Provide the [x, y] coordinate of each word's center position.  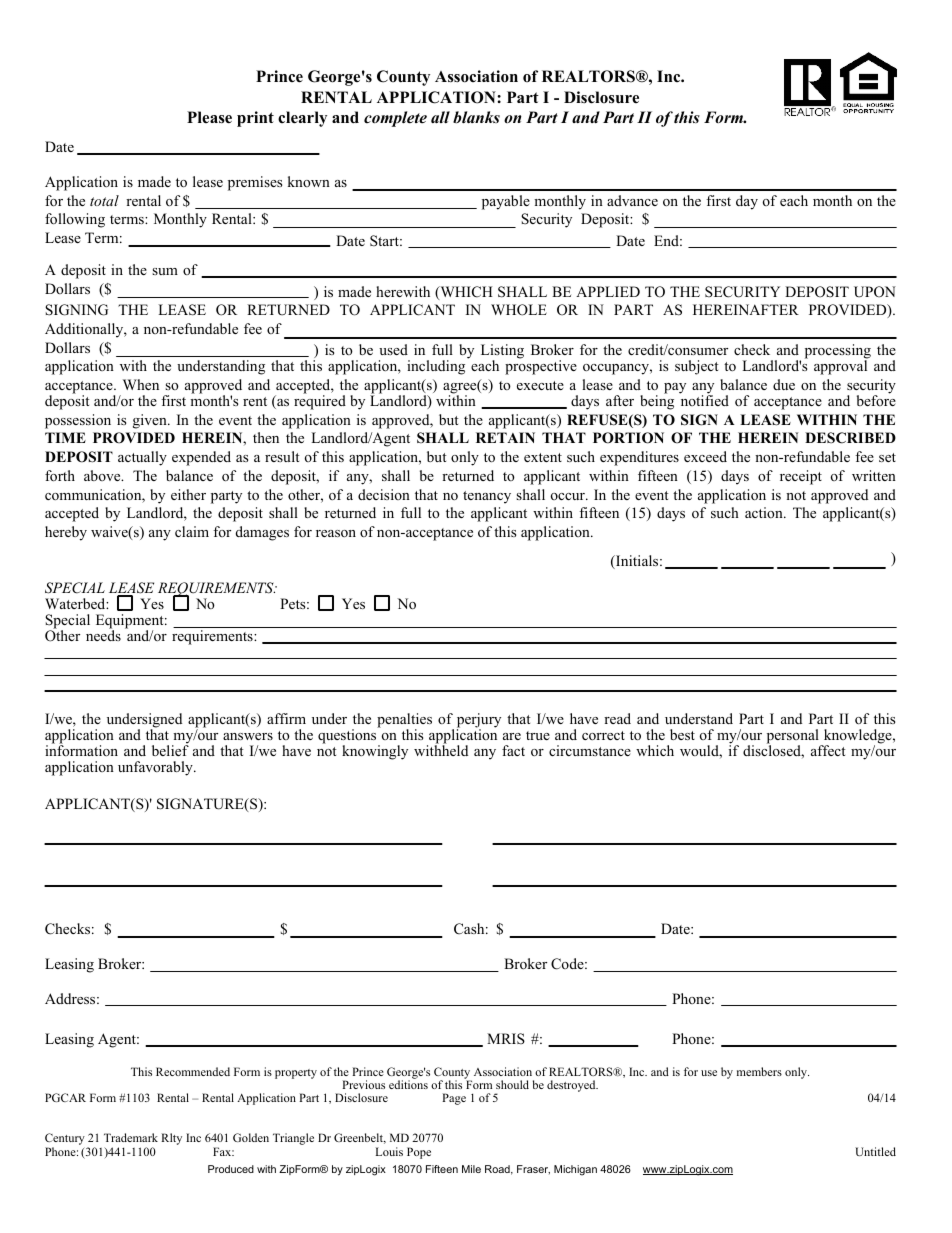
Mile [471, 1169]
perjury [479, 721]
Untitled [875, 1151]
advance [632, 200]
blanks [476, 117]
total [104, 200]
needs [103, 634]
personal [794, 737]
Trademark [131, 1137]
